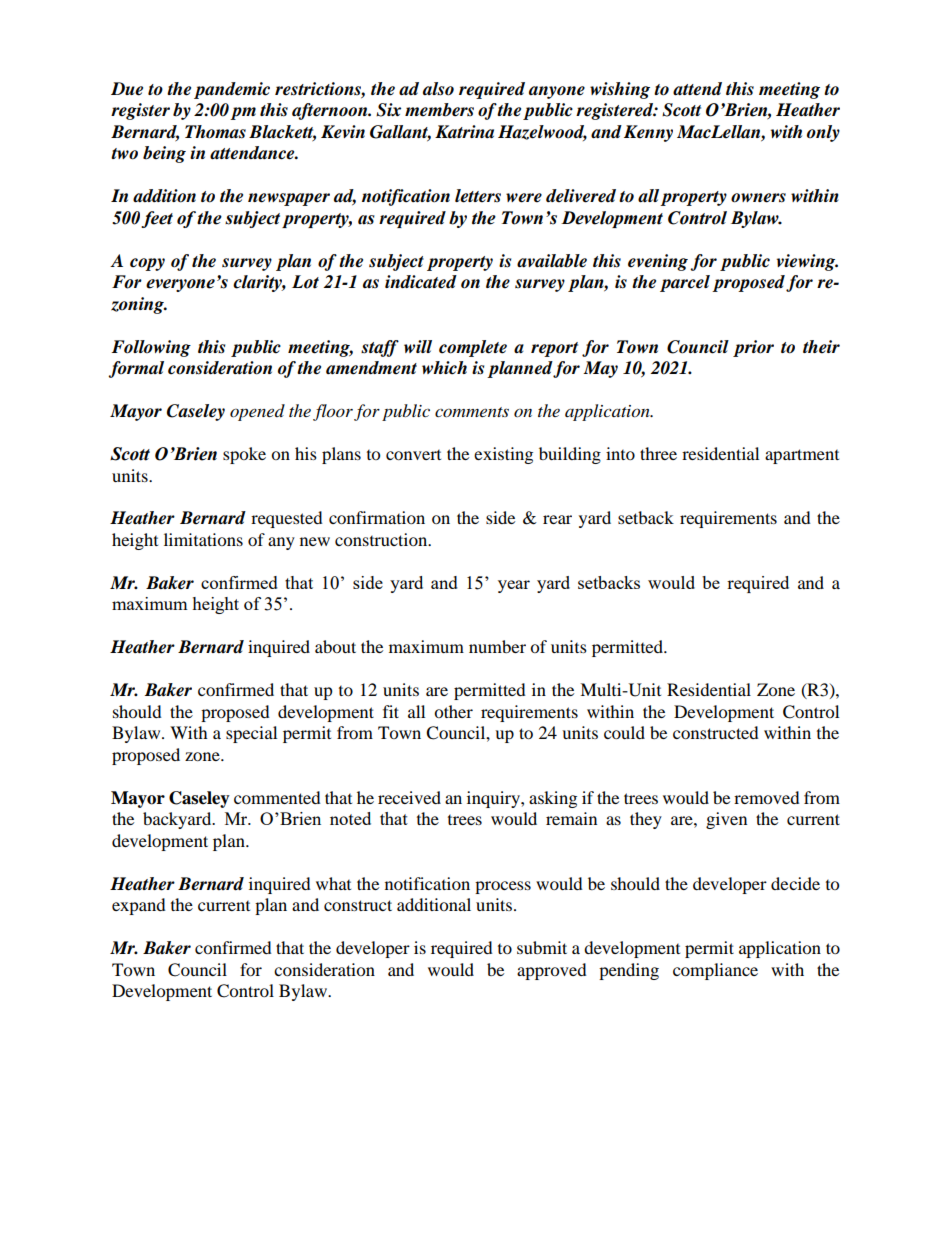 This image has height=1233, width=952. Describe the element at coordinates (139, 906) in the image. I see `expand` at that location.
